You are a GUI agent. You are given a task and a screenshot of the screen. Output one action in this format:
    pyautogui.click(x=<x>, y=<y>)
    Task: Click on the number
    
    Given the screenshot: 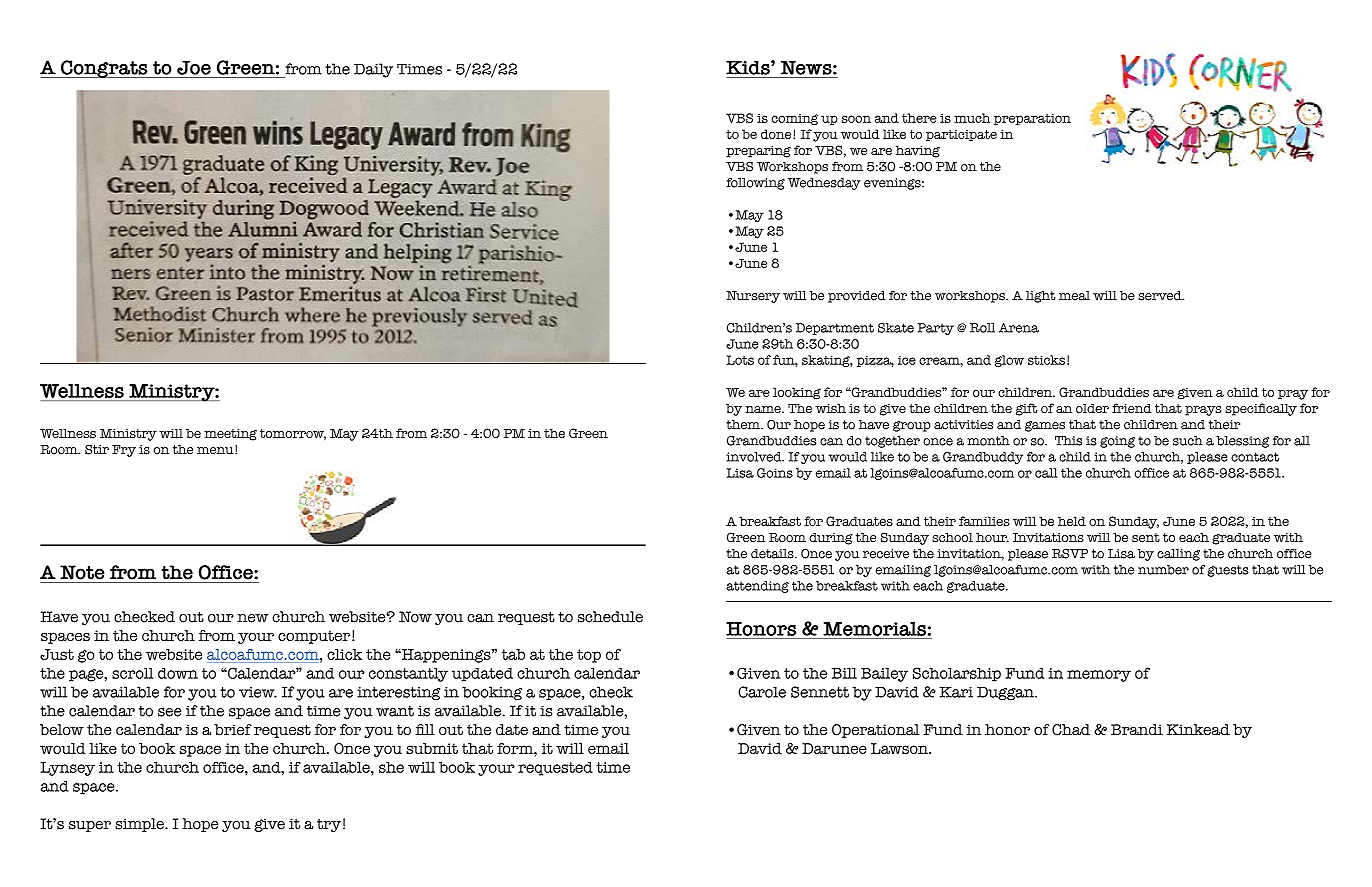 What is the action you would take?
    pyautogui.click(x=1163, y=570)
